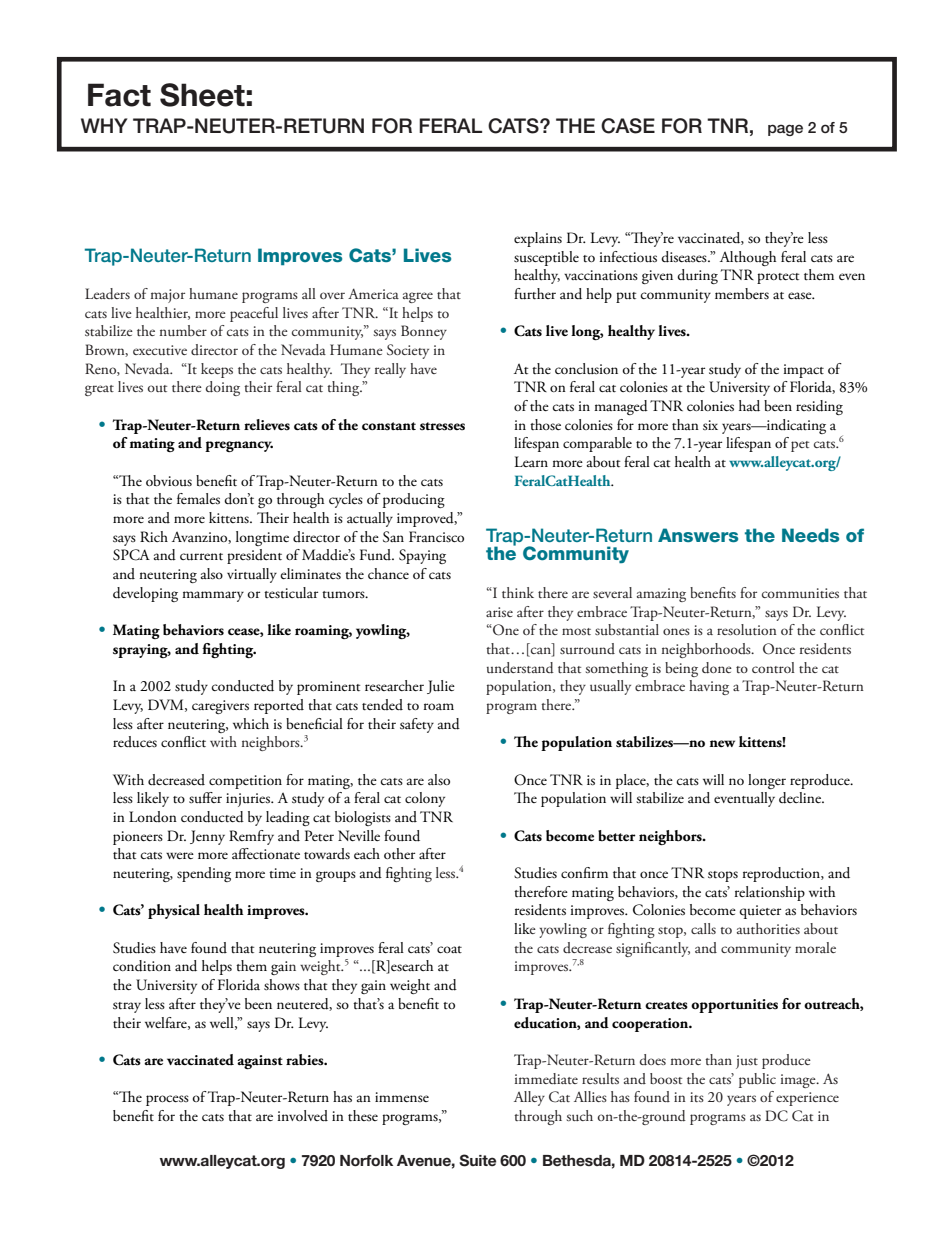  What do you see at coordinates (205, 798) in the document?
I see `suffer` at bounding box center [205, 798].
